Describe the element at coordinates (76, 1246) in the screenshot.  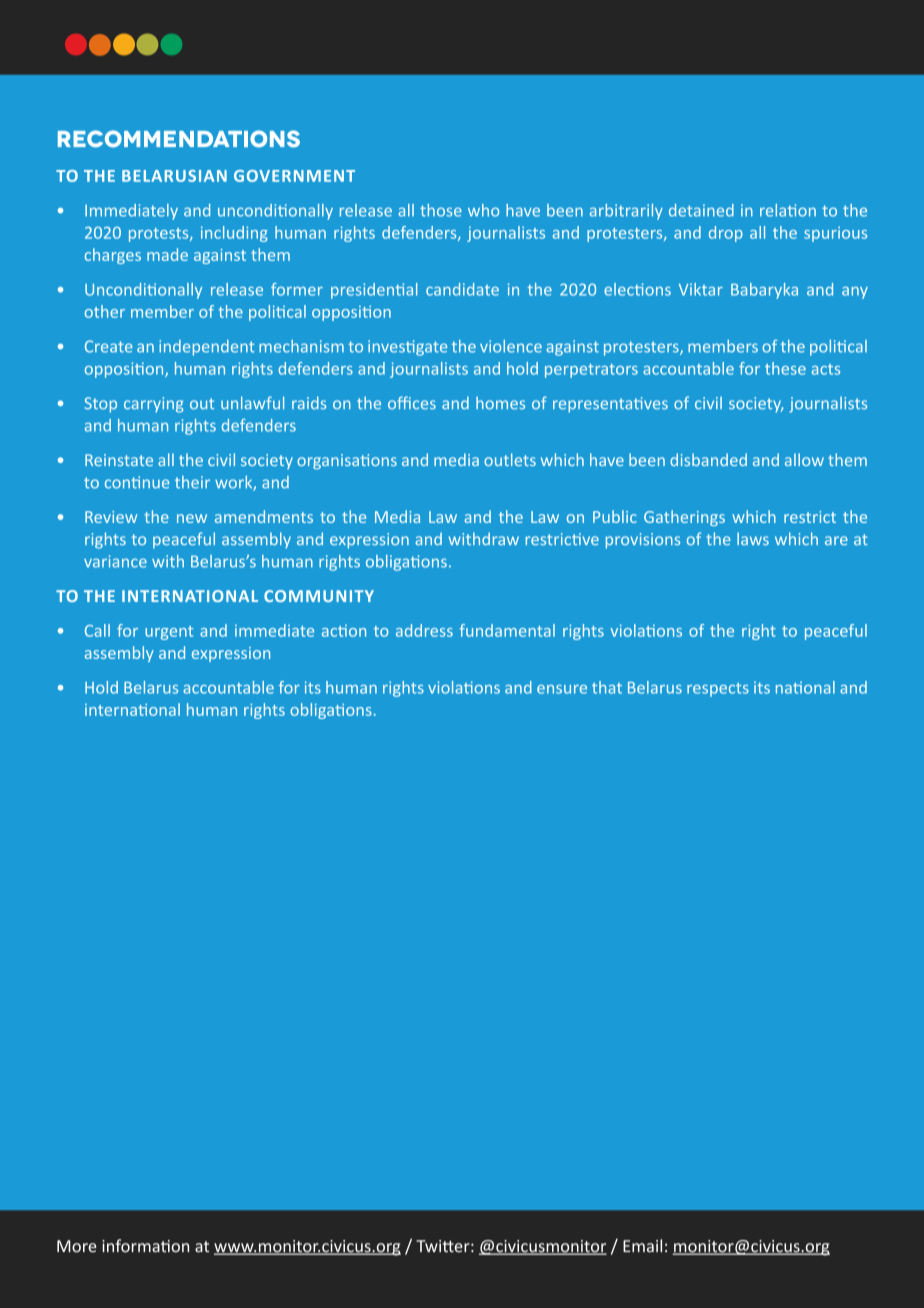
I see `More` at that location.
